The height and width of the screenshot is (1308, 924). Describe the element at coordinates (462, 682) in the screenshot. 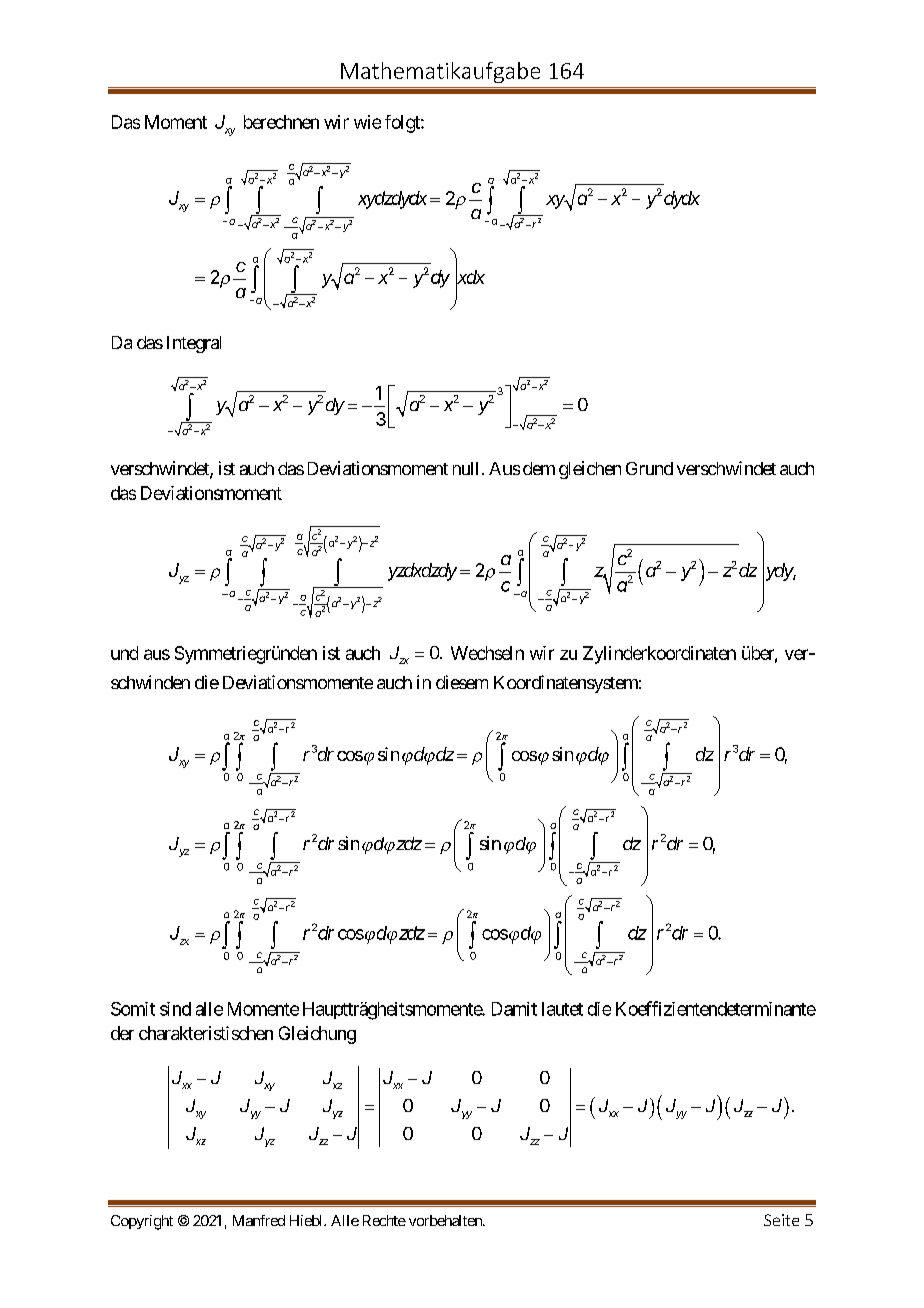

I see `diesem` at that location.
